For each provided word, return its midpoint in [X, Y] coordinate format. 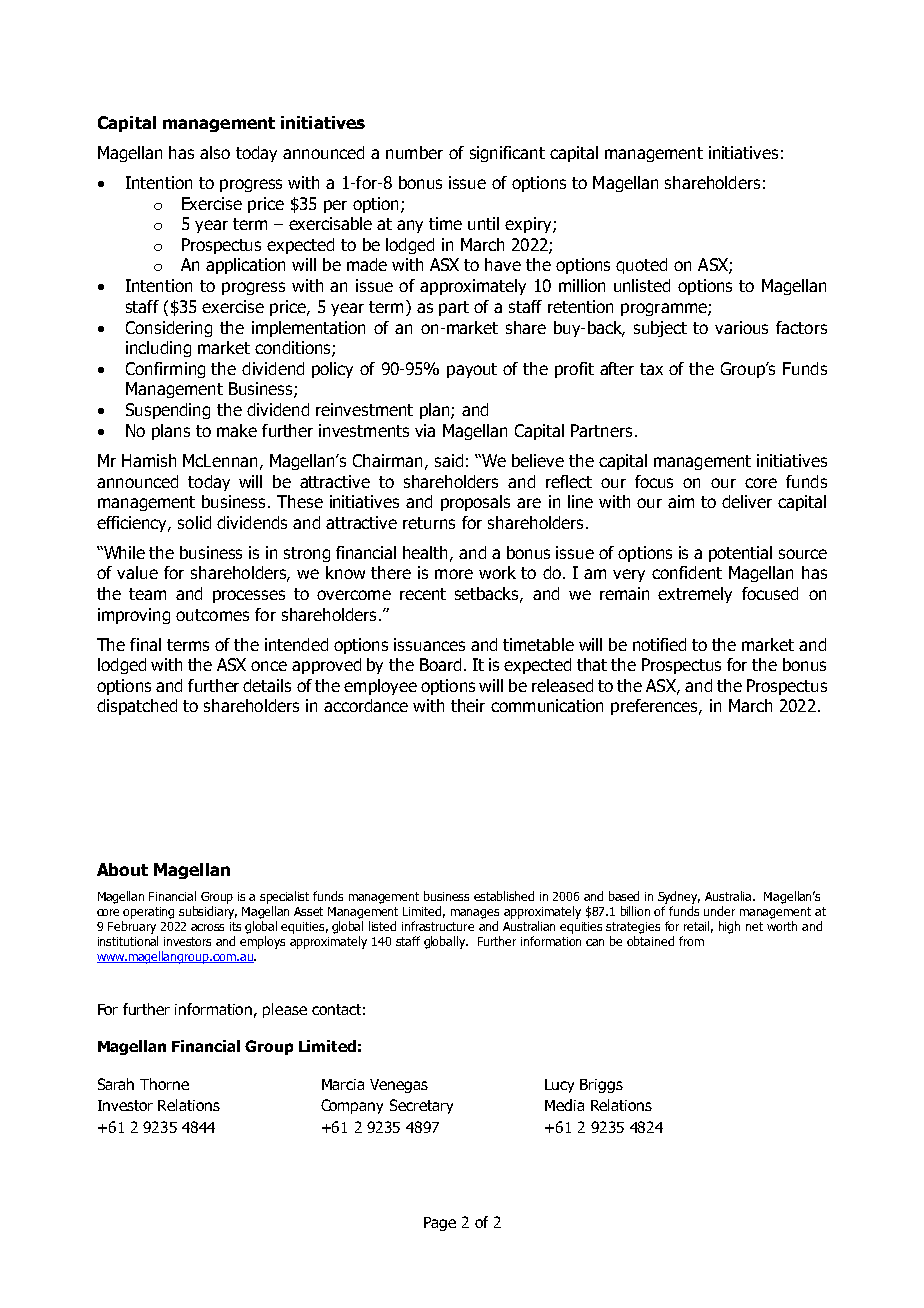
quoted [641, 266]
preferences [655, 707]
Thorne [164, 1084]
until [483, 223]
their [468, 705]
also [215, 152]
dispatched [137, 707]
